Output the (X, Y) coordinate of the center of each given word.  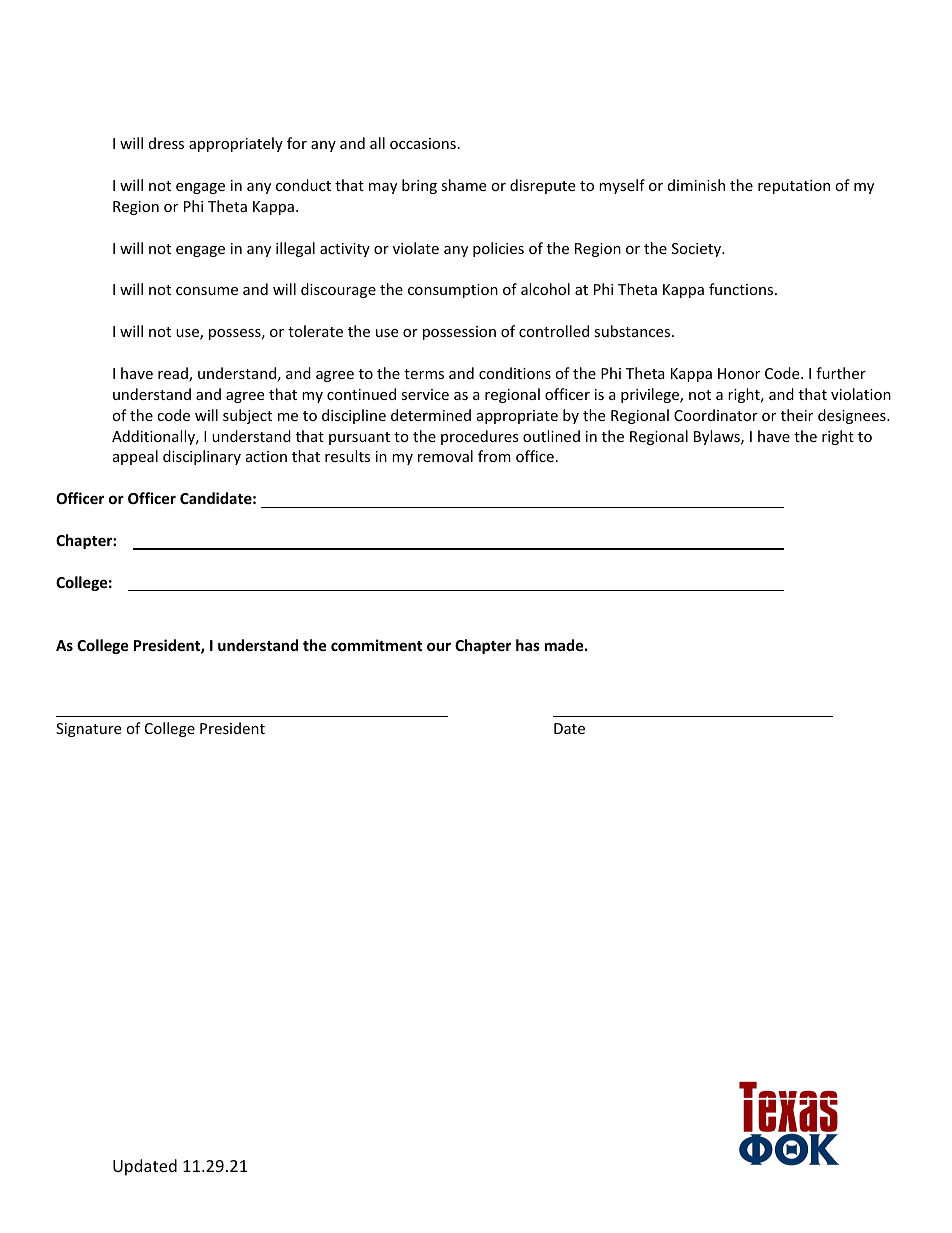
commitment (377, 645)
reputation (794, 187)
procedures (480, 437)
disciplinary (202, 457)
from (494, 456)
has (528, 645)
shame (463, 185)
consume (207, 291)
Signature (88, 730)
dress (166, 143)
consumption (453, 291)
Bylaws (718, 437)
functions (742, 289)
